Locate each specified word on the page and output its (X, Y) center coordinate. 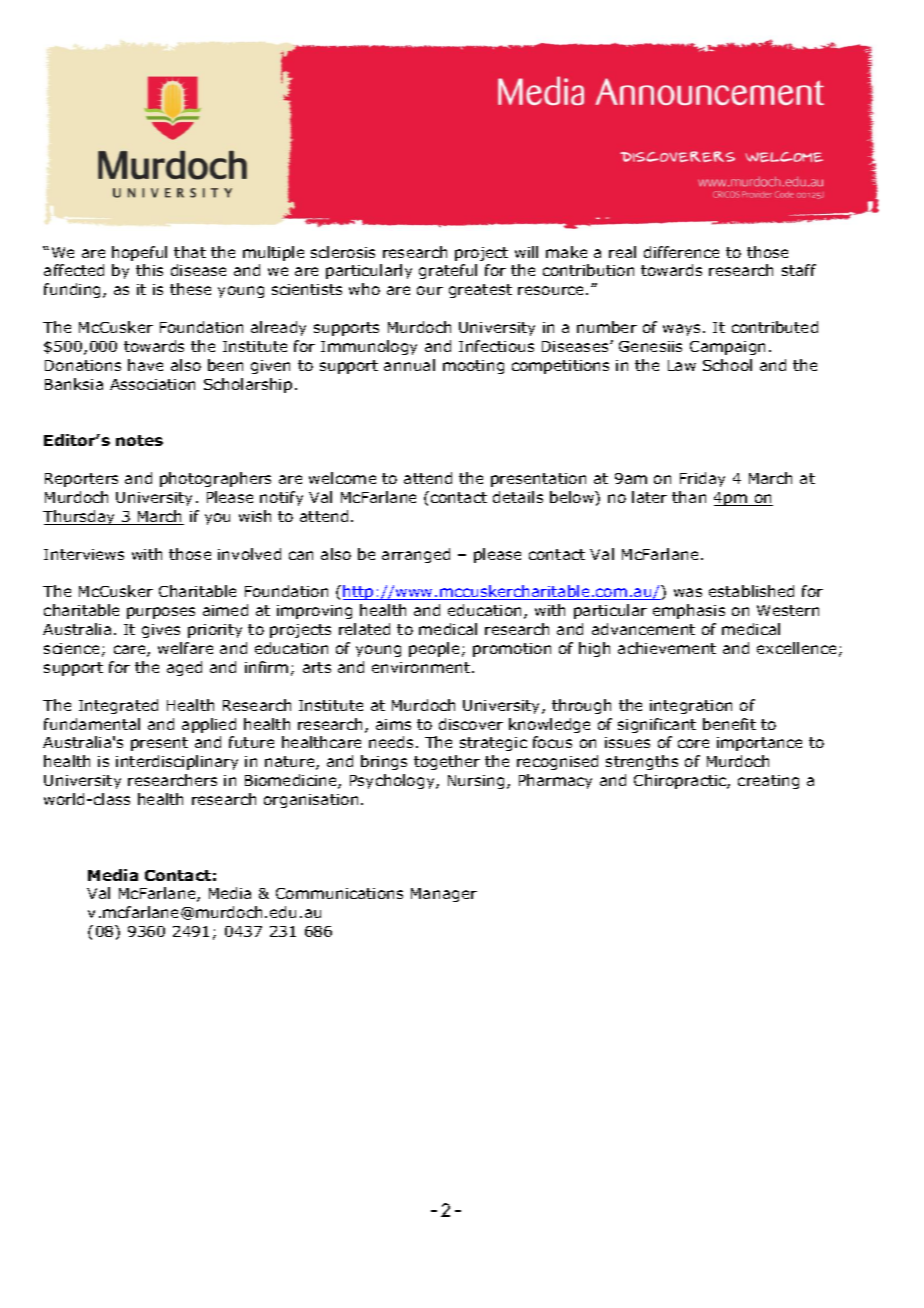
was (688, 592)
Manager (444, 895)
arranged (416, 555)
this (149, 270)
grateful (448, 271)
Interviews (84, 554)
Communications (339, 893)
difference (681, 252)
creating (768, 782)
